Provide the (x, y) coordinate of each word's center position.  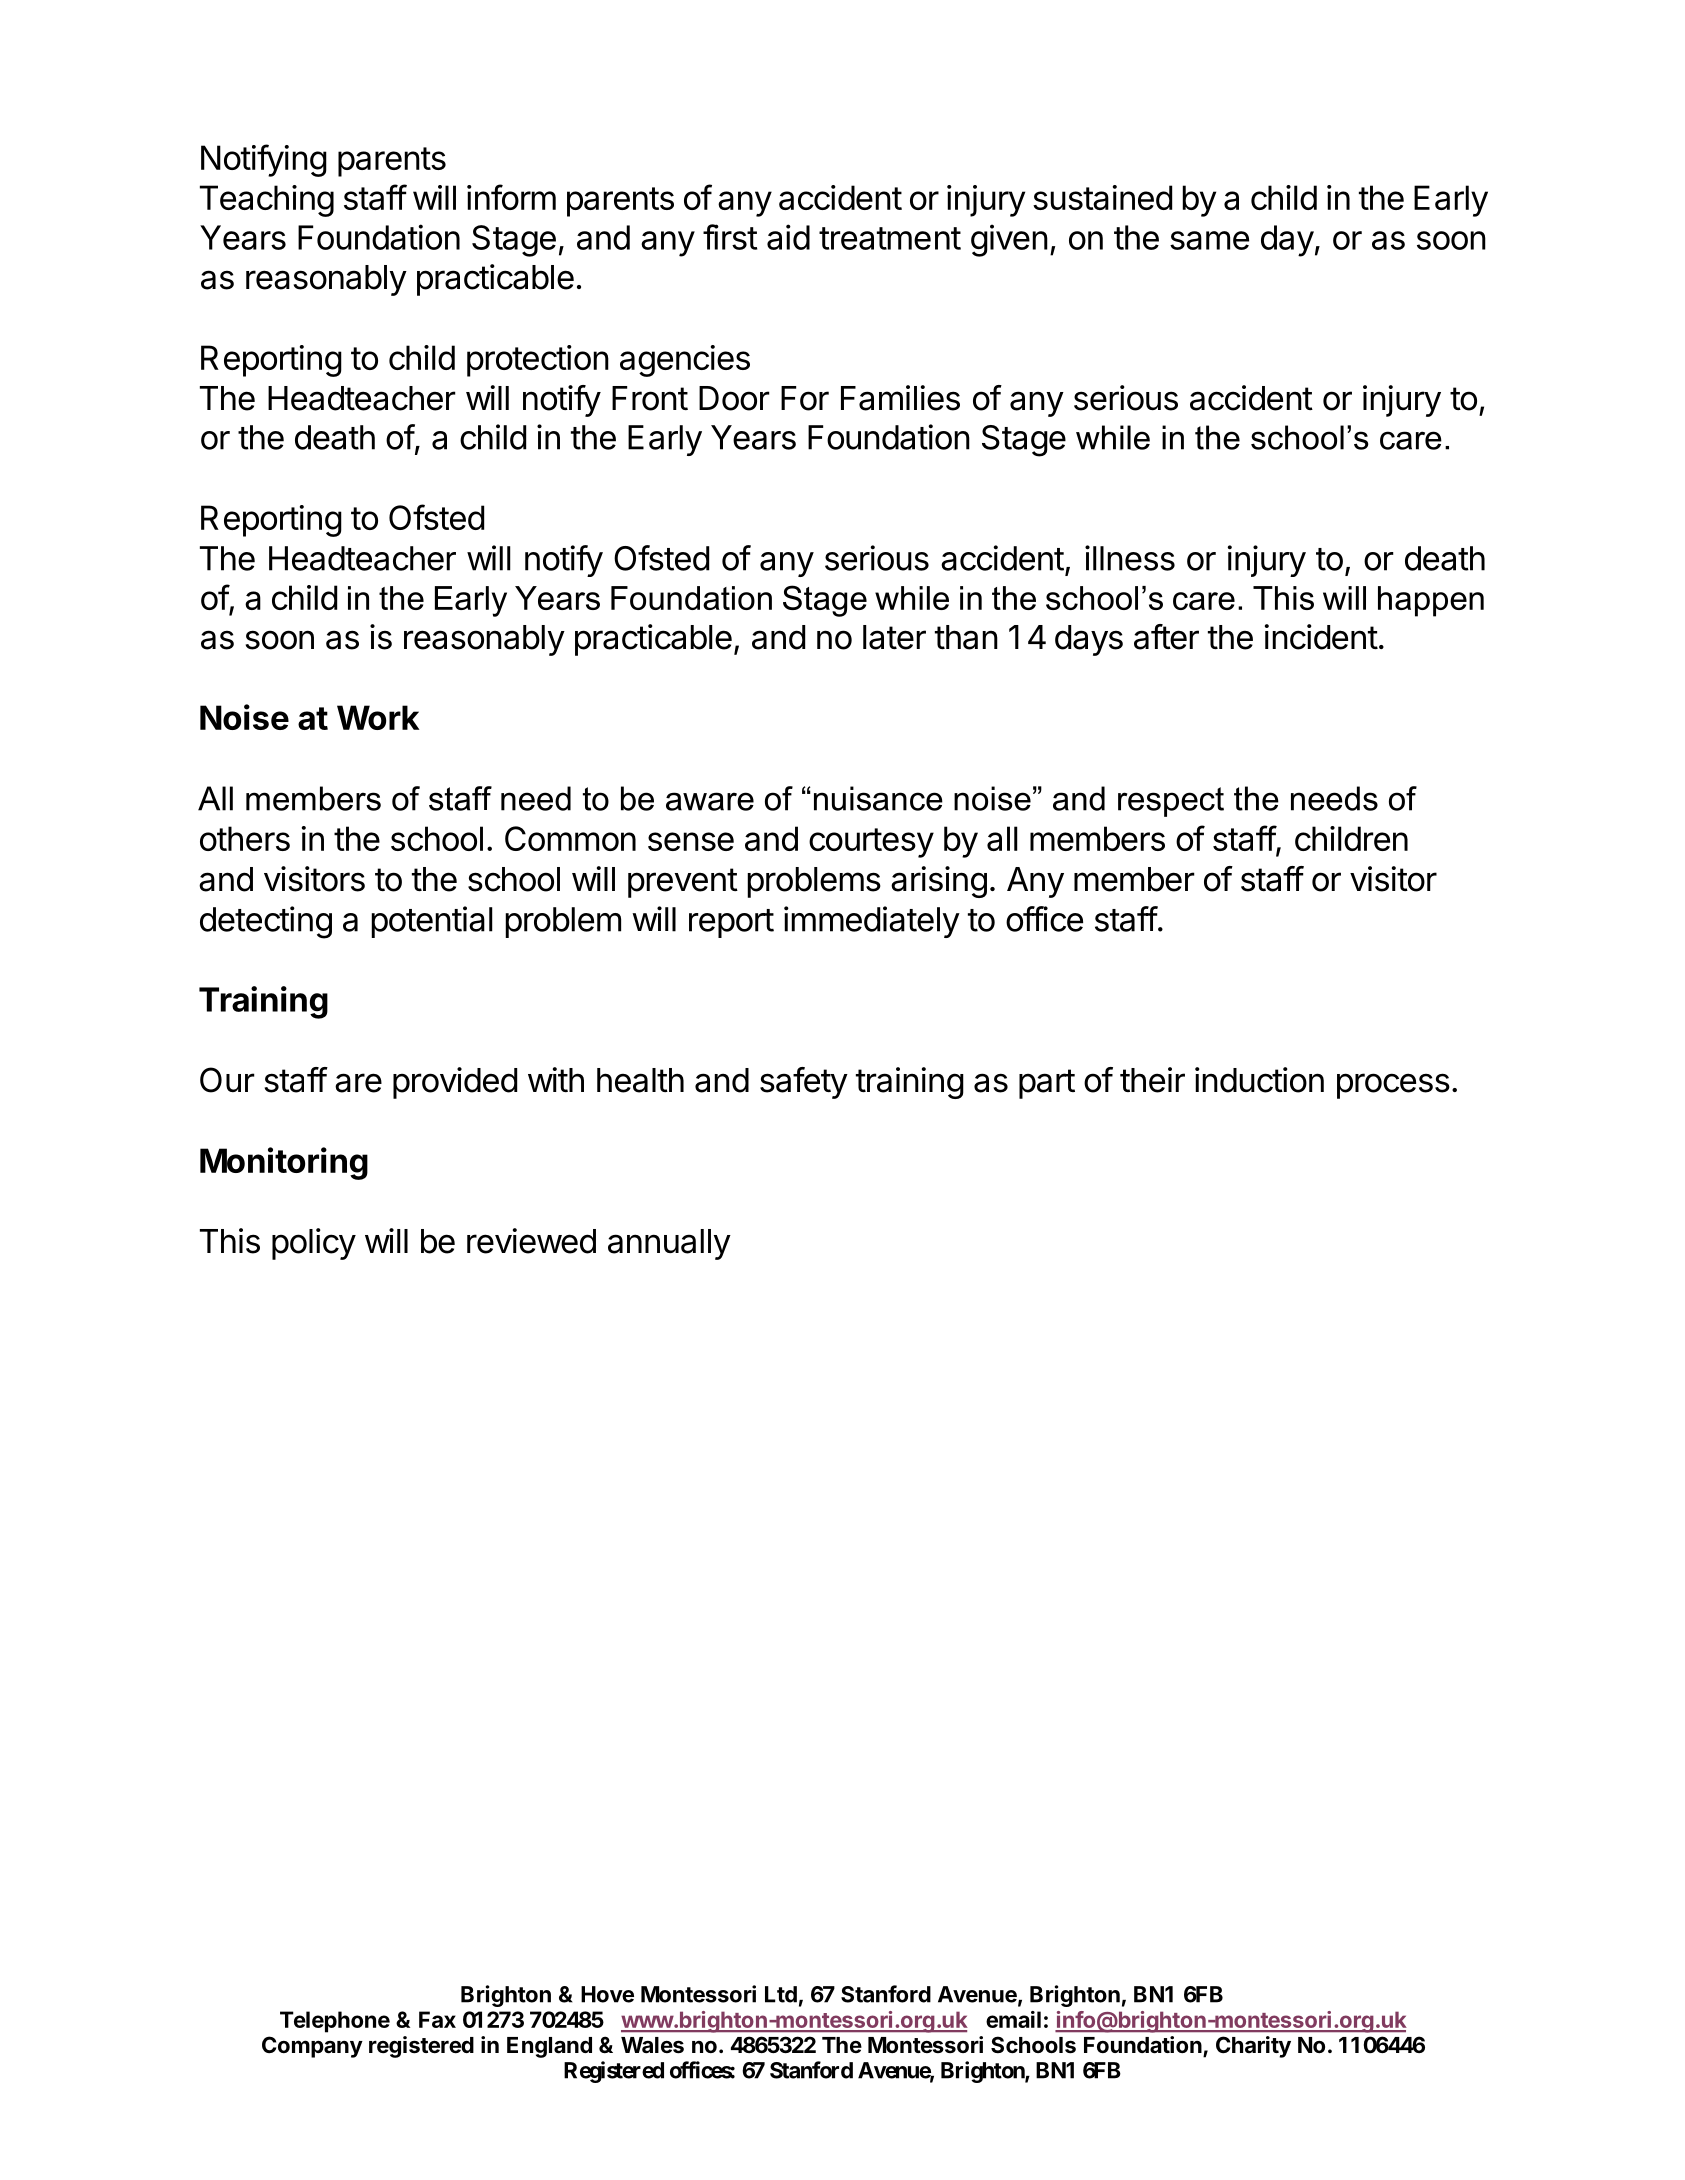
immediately (872, 922)
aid (788, 237)
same (1209, 240)
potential (432, 922)
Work (378, 717)
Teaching (267, 201)
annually (669, 1244)
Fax (437, 2019)
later (894, 637)
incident (1321, 637)
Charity (1253, 2047)
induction (1259, 1080)
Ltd (781, 1994)
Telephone (335, 2022)
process (1393, 1086)
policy (314, 1244)
